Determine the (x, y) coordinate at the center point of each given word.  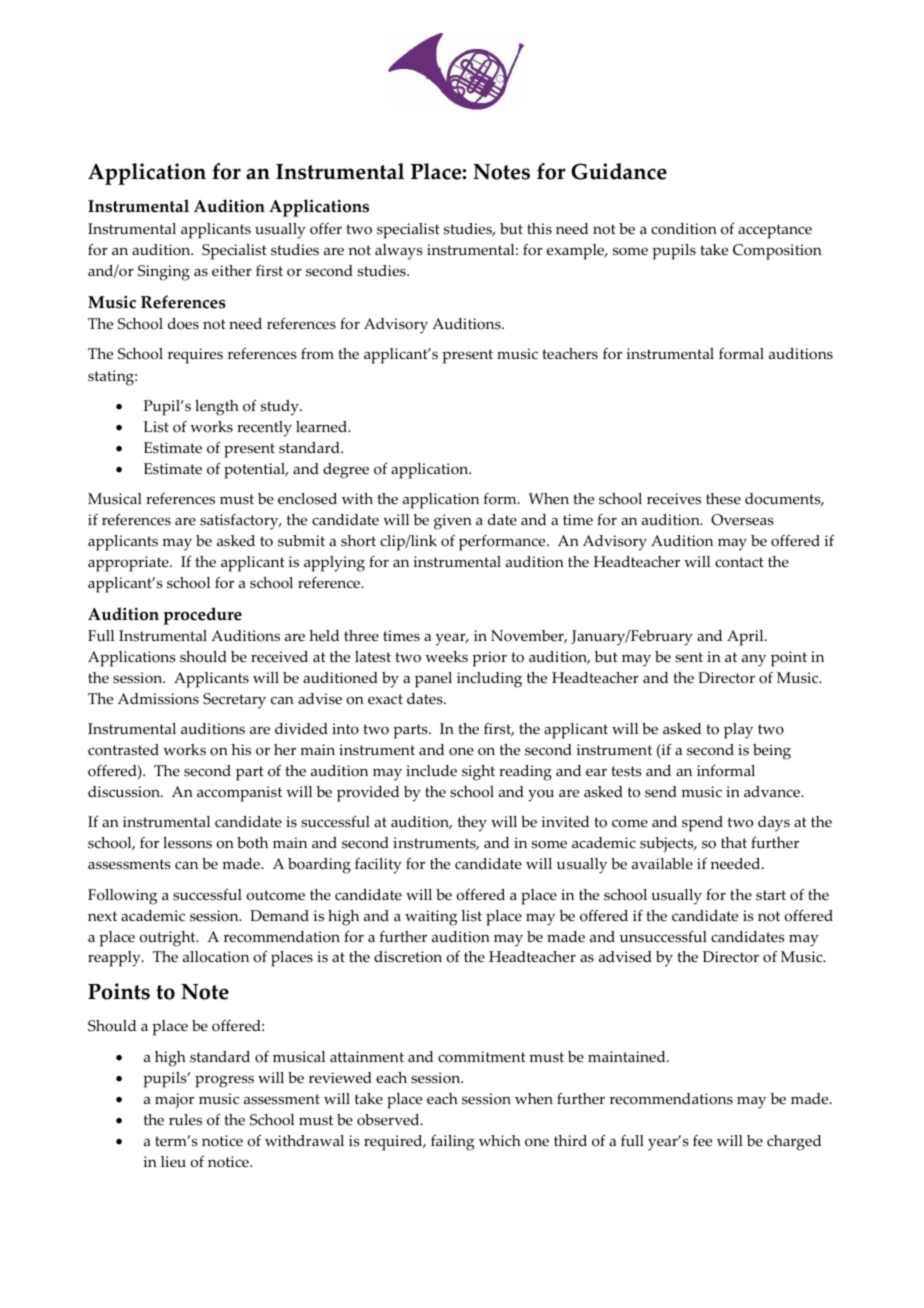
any (754, 661)
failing (452, 1143)
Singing (164, 273)
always (399, 252)
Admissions (158, 699)
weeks (446, 657)
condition (684, 229)
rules (185, 1120)
